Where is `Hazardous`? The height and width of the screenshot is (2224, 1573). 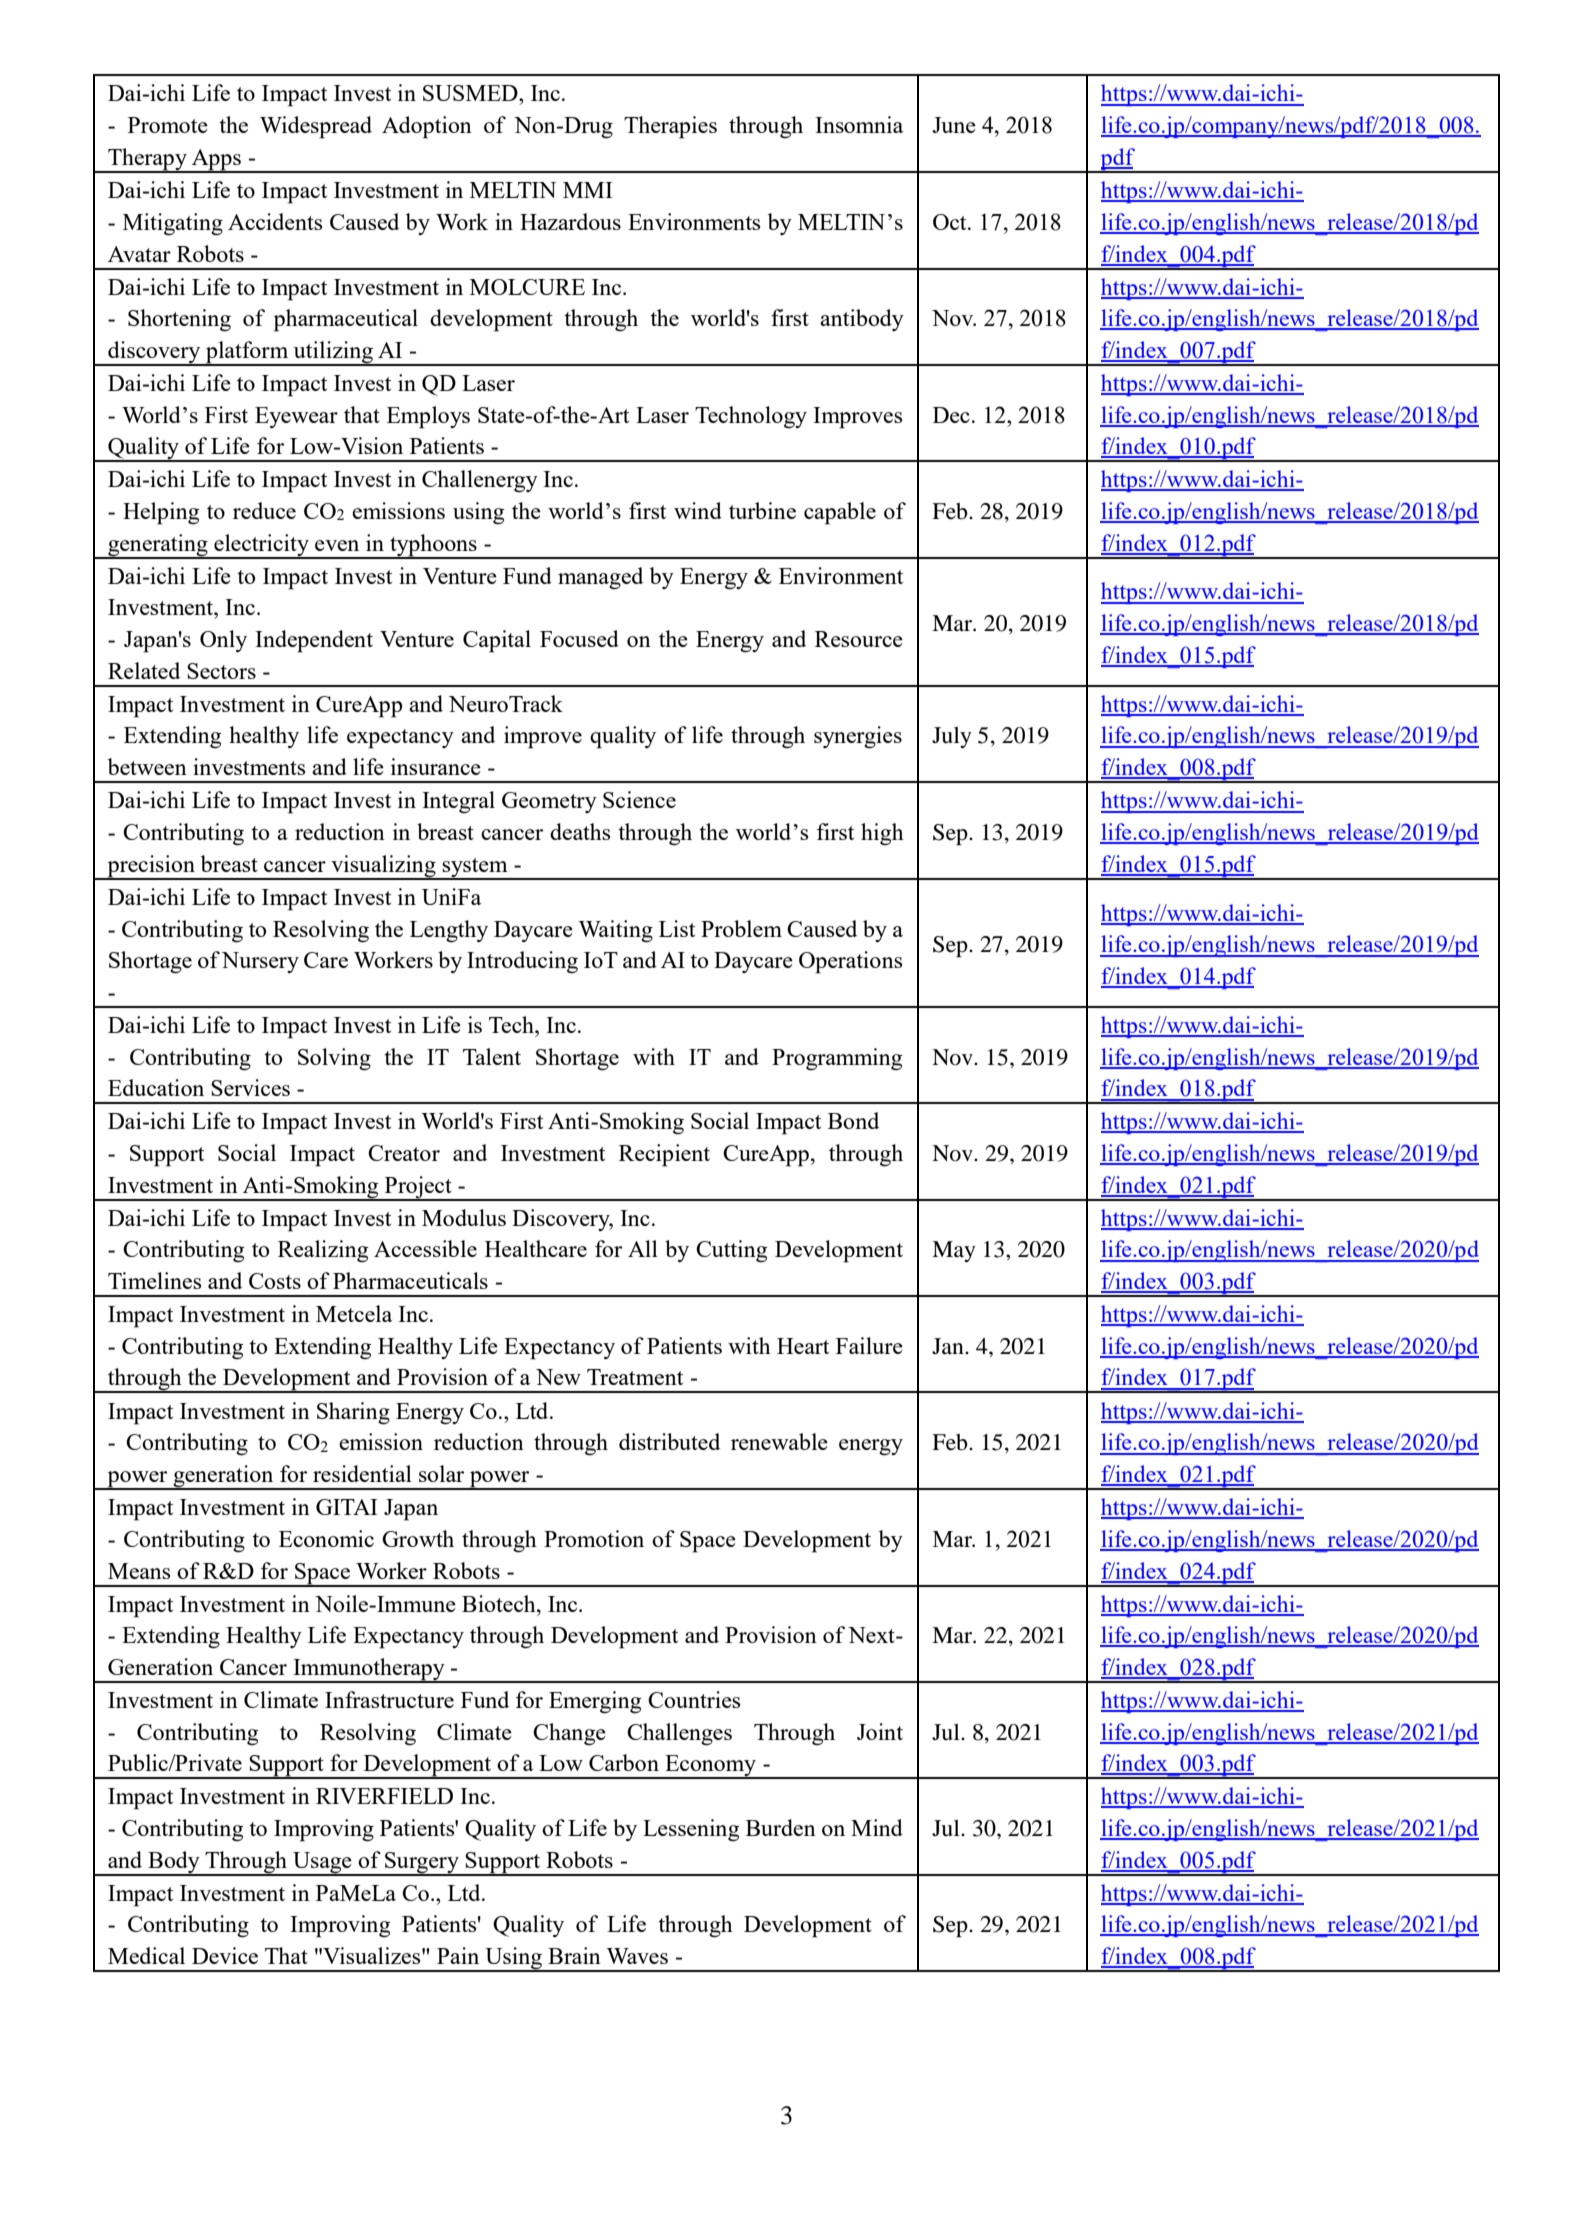
Hazardous is located at coordinates (570, 221).
